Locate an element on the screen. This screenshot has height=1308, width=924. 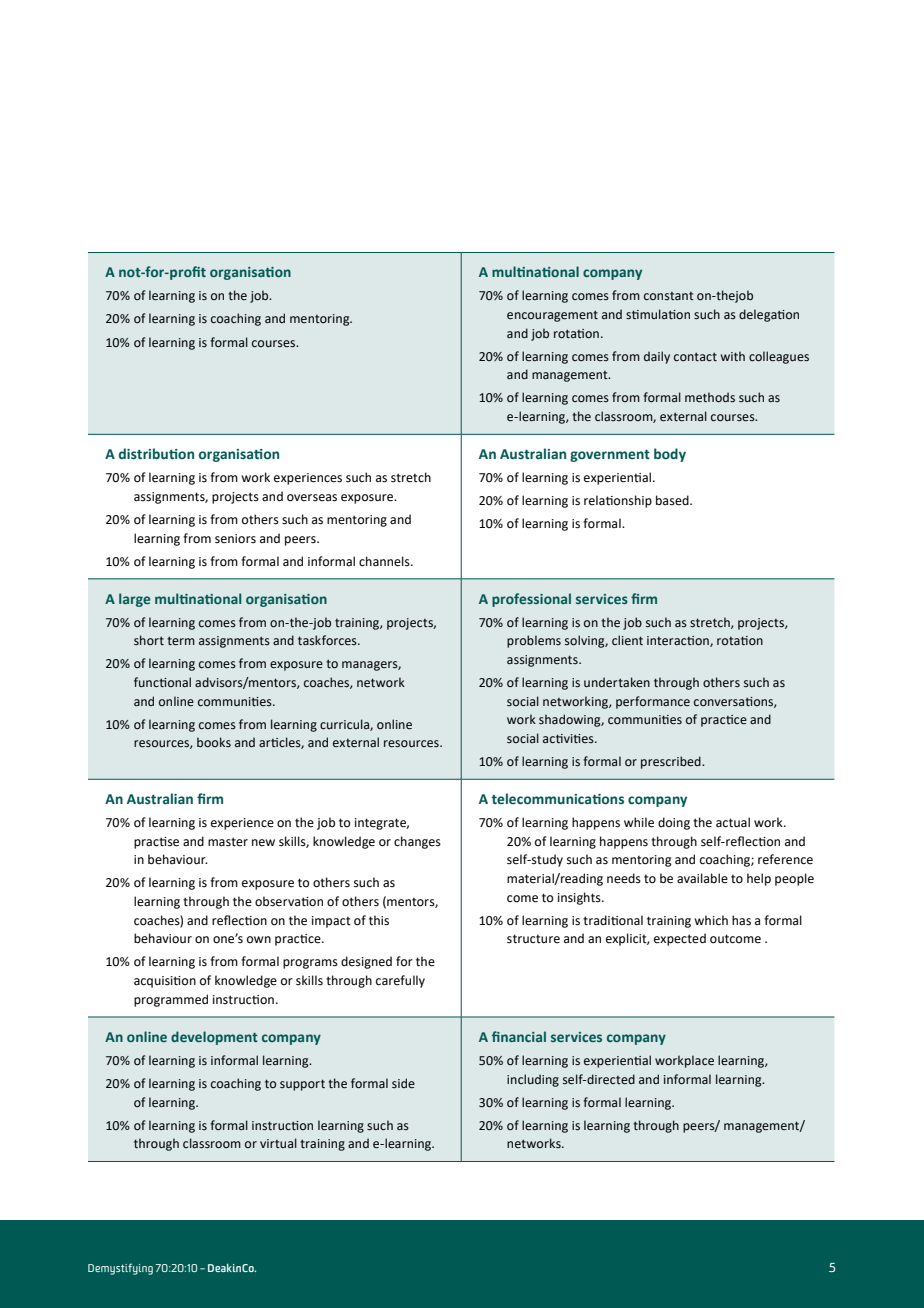
carefully is located at coordinates (400, 981).
